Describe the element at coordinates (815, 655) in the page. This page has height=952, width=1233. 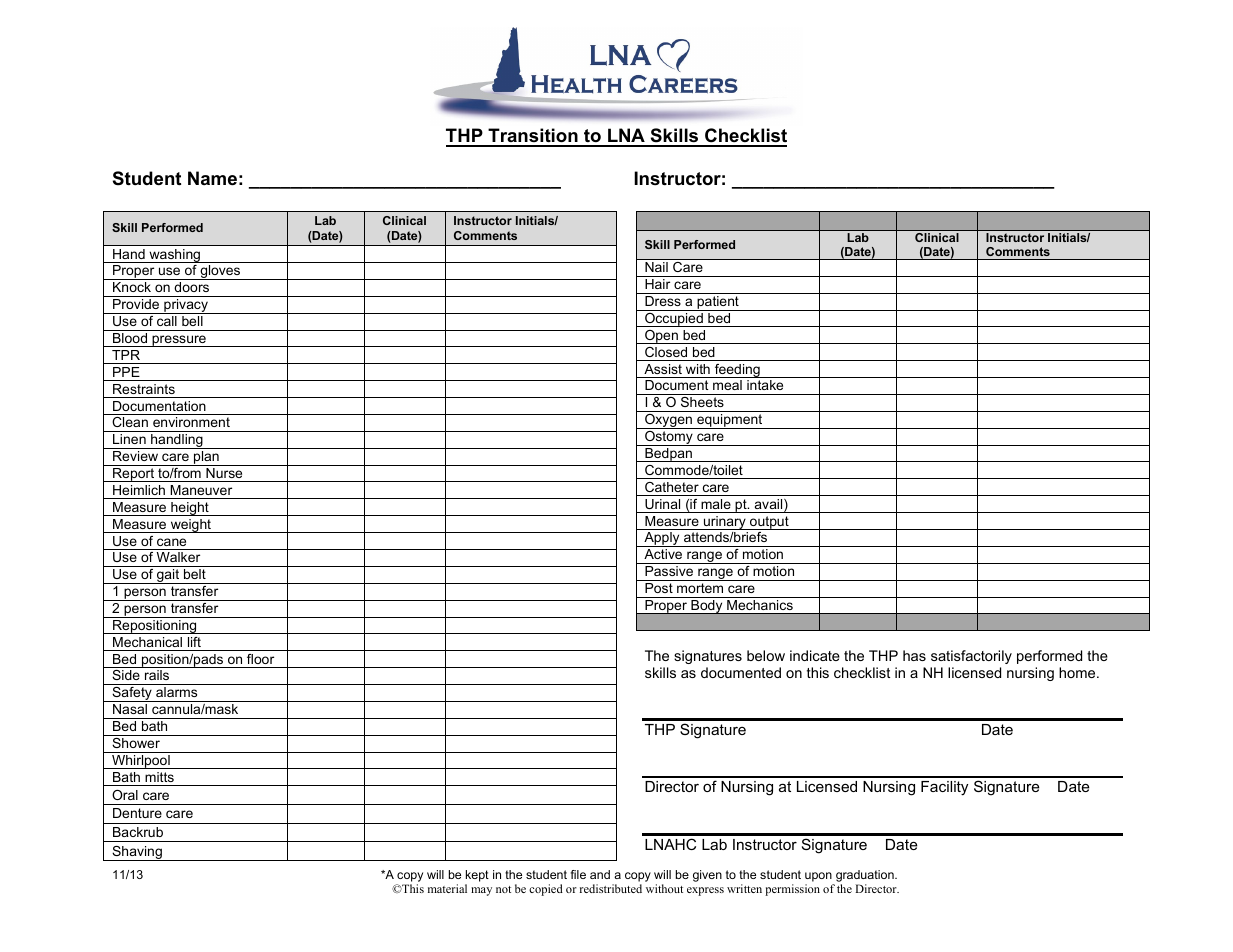
I see `indicate` at that location.
